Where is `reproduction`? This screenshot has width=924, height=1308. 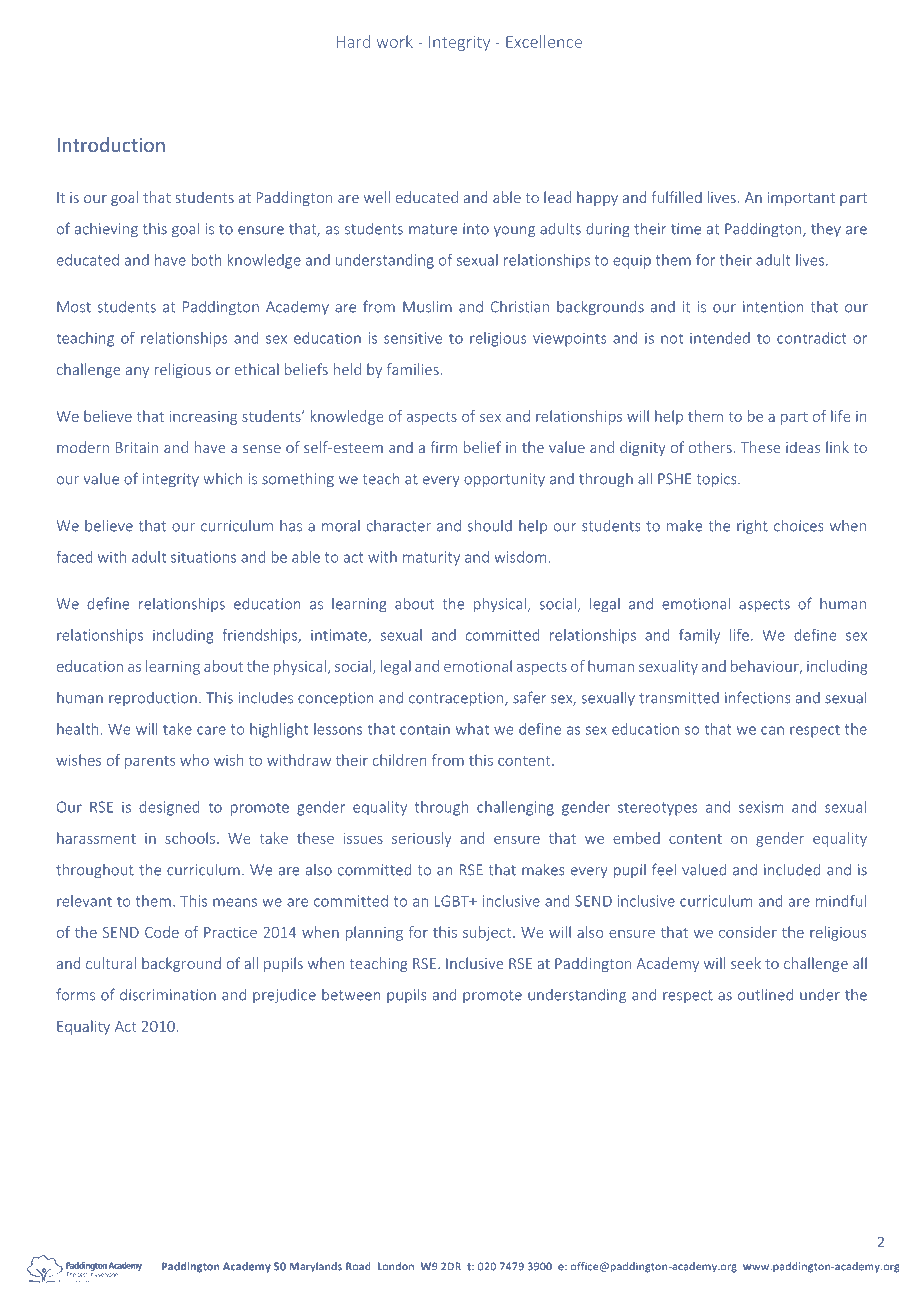
reproduction is located at coordinates (153, 699).
